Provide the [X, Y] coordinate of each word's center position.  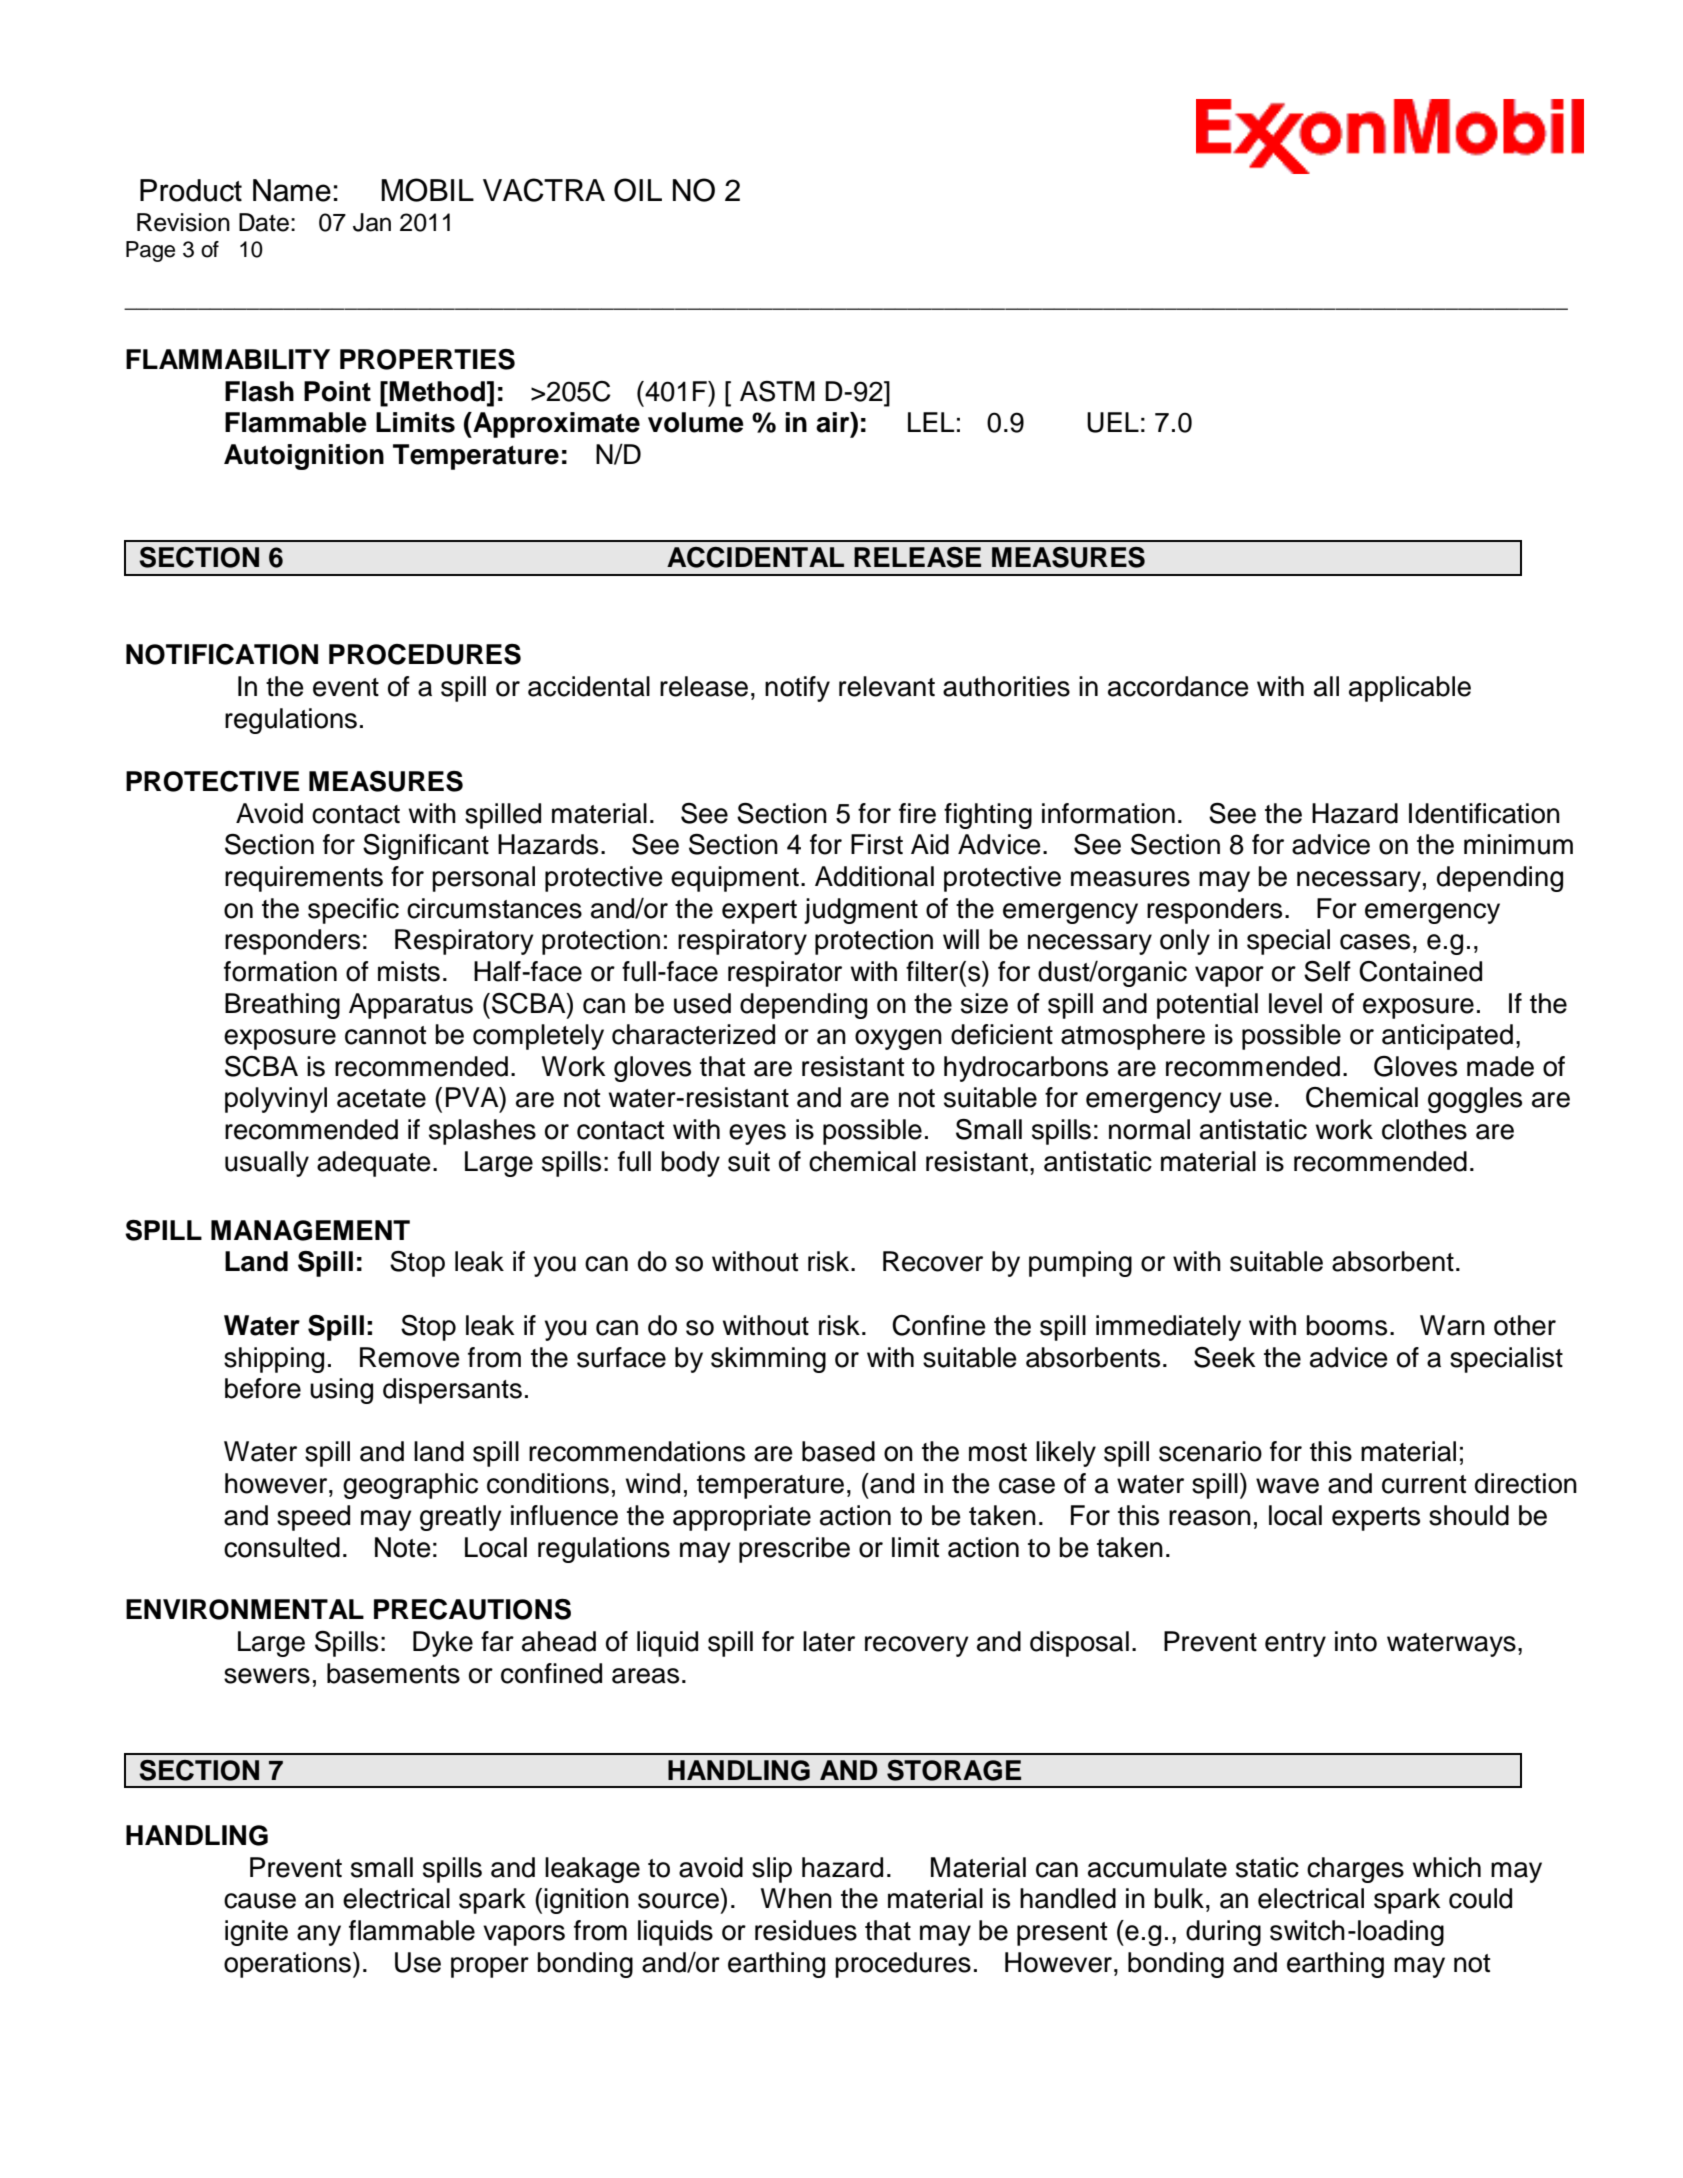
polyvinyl [276, 1100]
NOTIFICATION [222, 654]
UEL [1113, 422]
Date [264, 222]
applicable [1410, 689]
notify [797, 689]
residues [806, 1930]
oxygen [898, 1039]
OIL [638, 190]
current [1424, 1484]
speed [313, 1518]
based [838, 1451]
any [319, 1935]
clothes [1424, 1129]
